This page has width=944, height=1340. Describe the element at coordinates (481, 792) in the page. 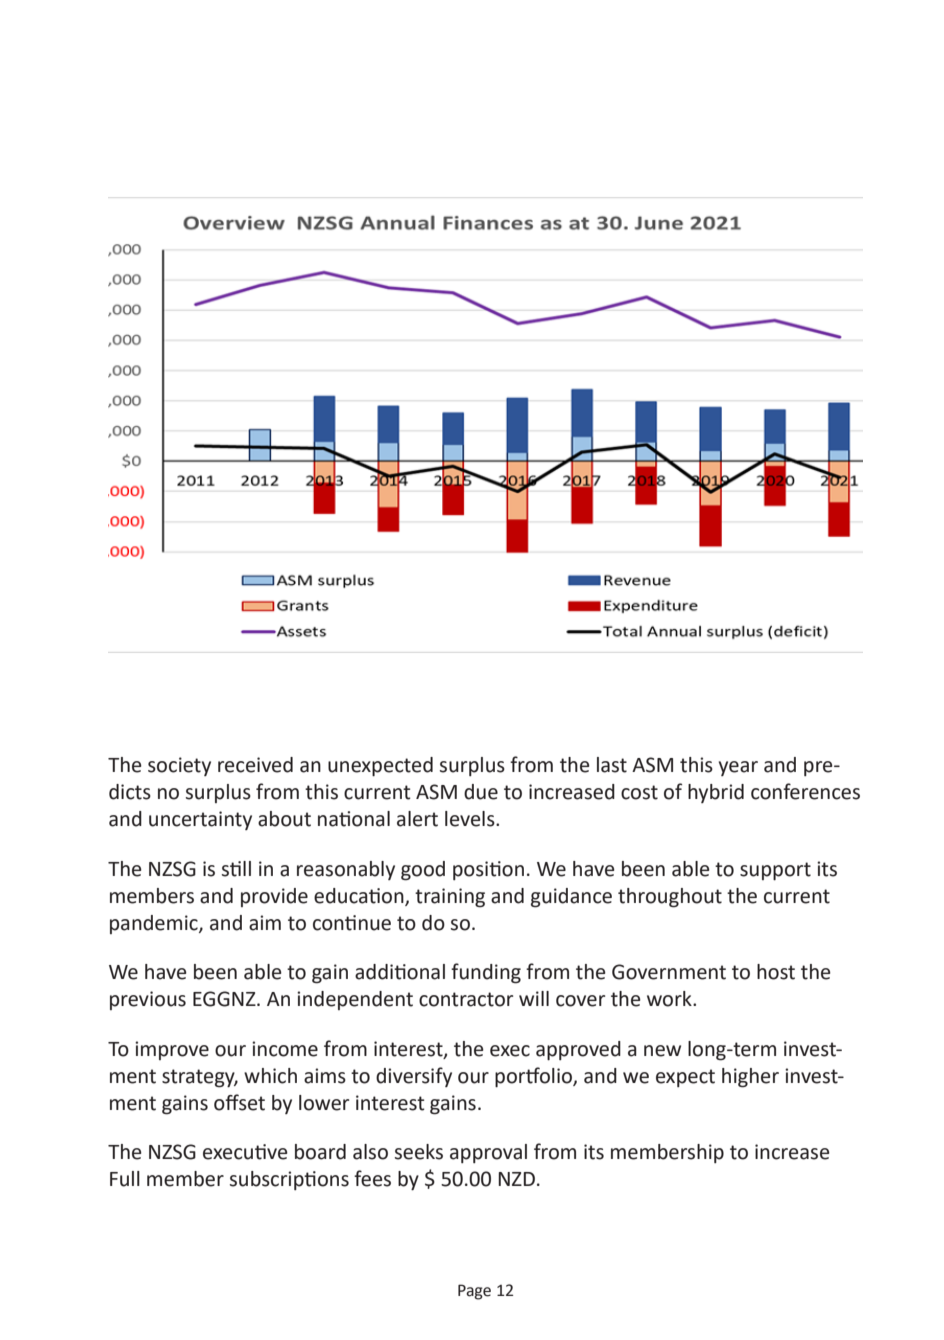

I see `due` at that location.
